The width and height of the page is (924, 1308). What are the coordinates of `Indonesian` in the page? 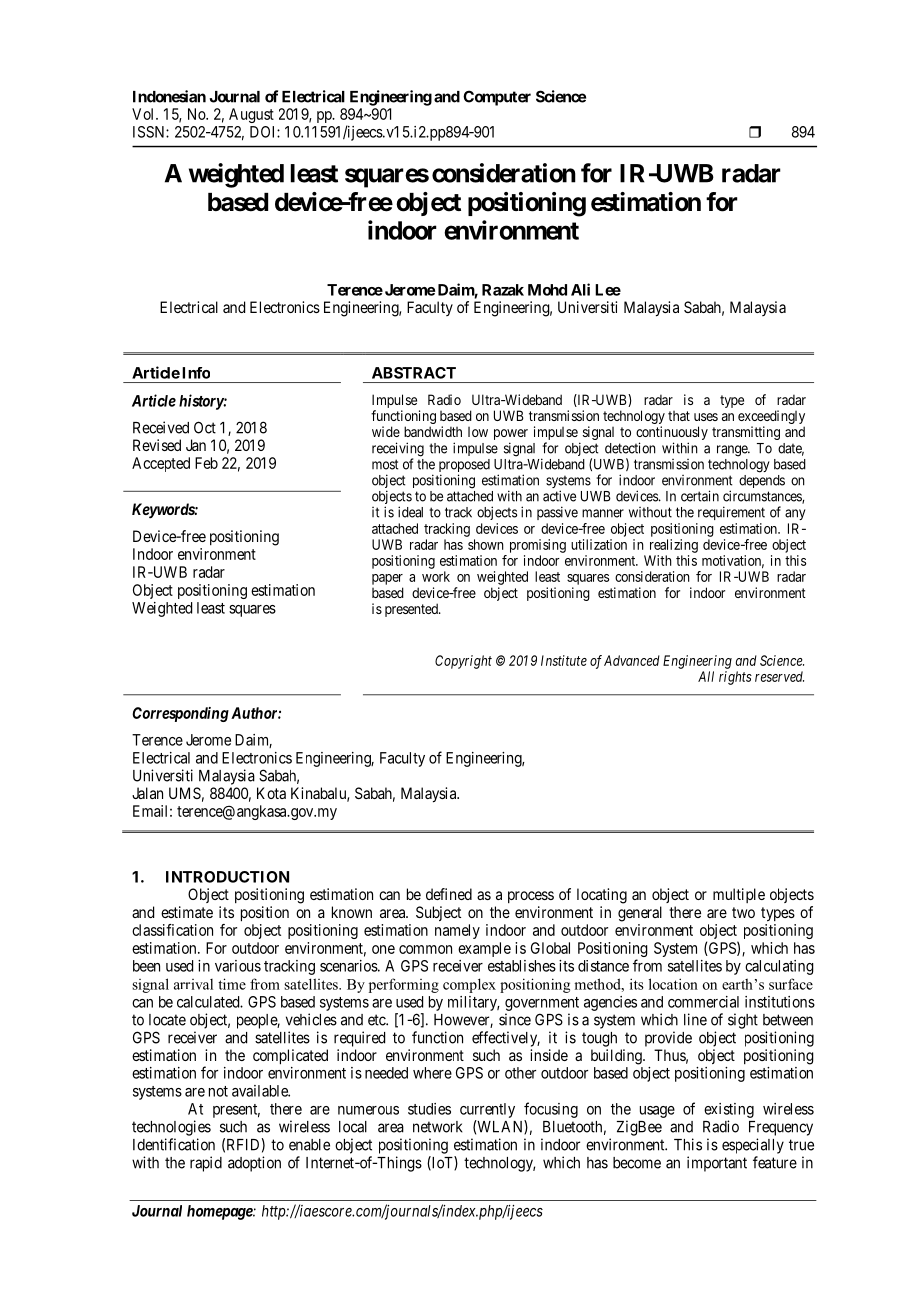 It's located at (169, 96).
